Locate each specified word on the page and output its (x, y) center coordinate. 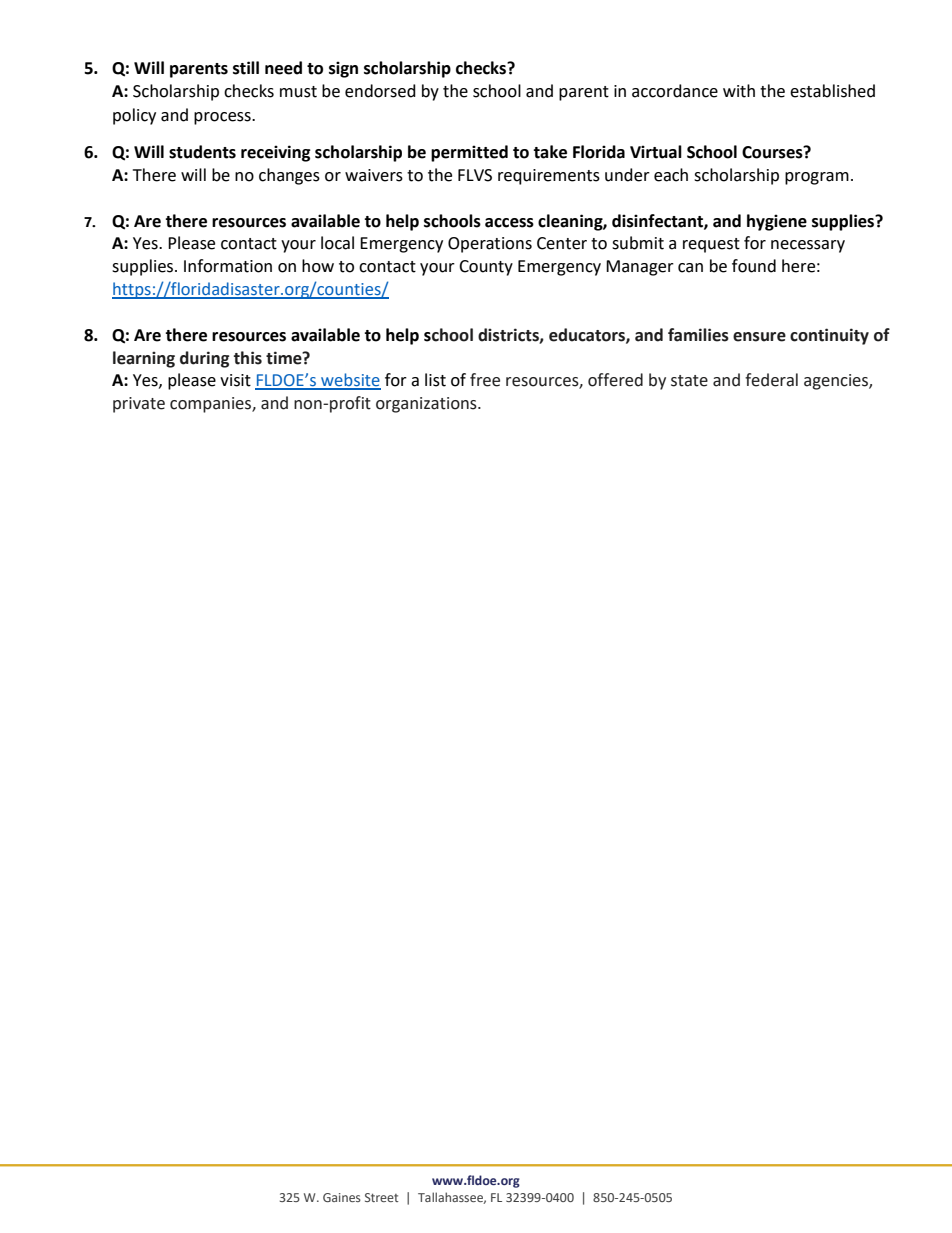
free (485, 380)
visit (235, 380)
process (223, 118)
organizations (427, 405)
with (739, 91)
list (435, 380)
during (204, 359)
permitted (469, 153)
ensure (759, 337)
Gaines (342, 1197)
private (139, 405)
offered (615, 380)
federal (771, 380)
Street (382, 1197)
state (689, 381)
